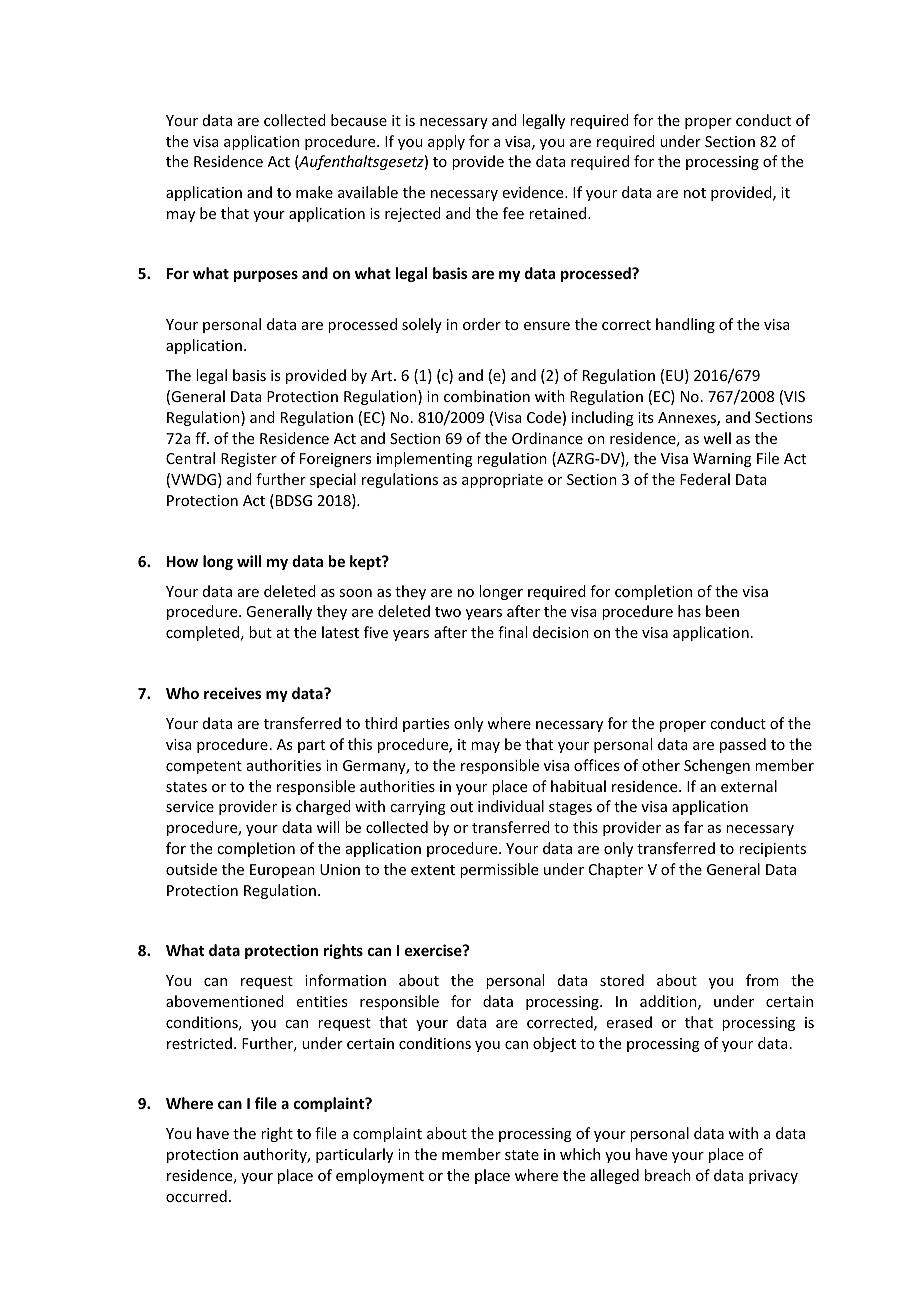 The image size is (924, 1308). What do you see at coordinates (689, 611) in the screenshot?
I see `has` at bounding box center [689, 611].
